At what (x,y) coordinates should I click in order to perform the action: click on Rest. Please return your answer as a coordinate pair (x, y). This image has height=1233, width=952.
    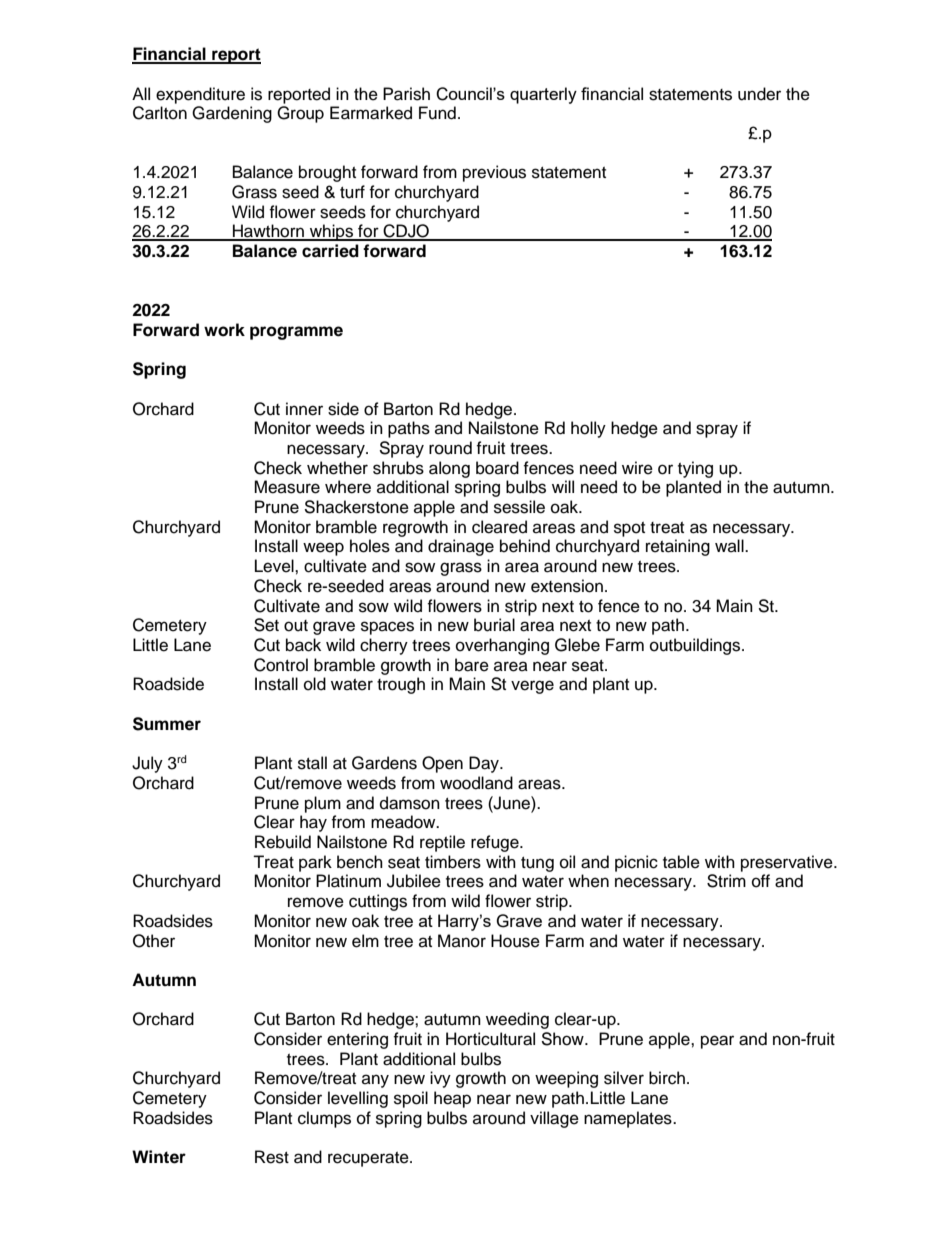
    Looking at the image, I should click on (272, 1157).
